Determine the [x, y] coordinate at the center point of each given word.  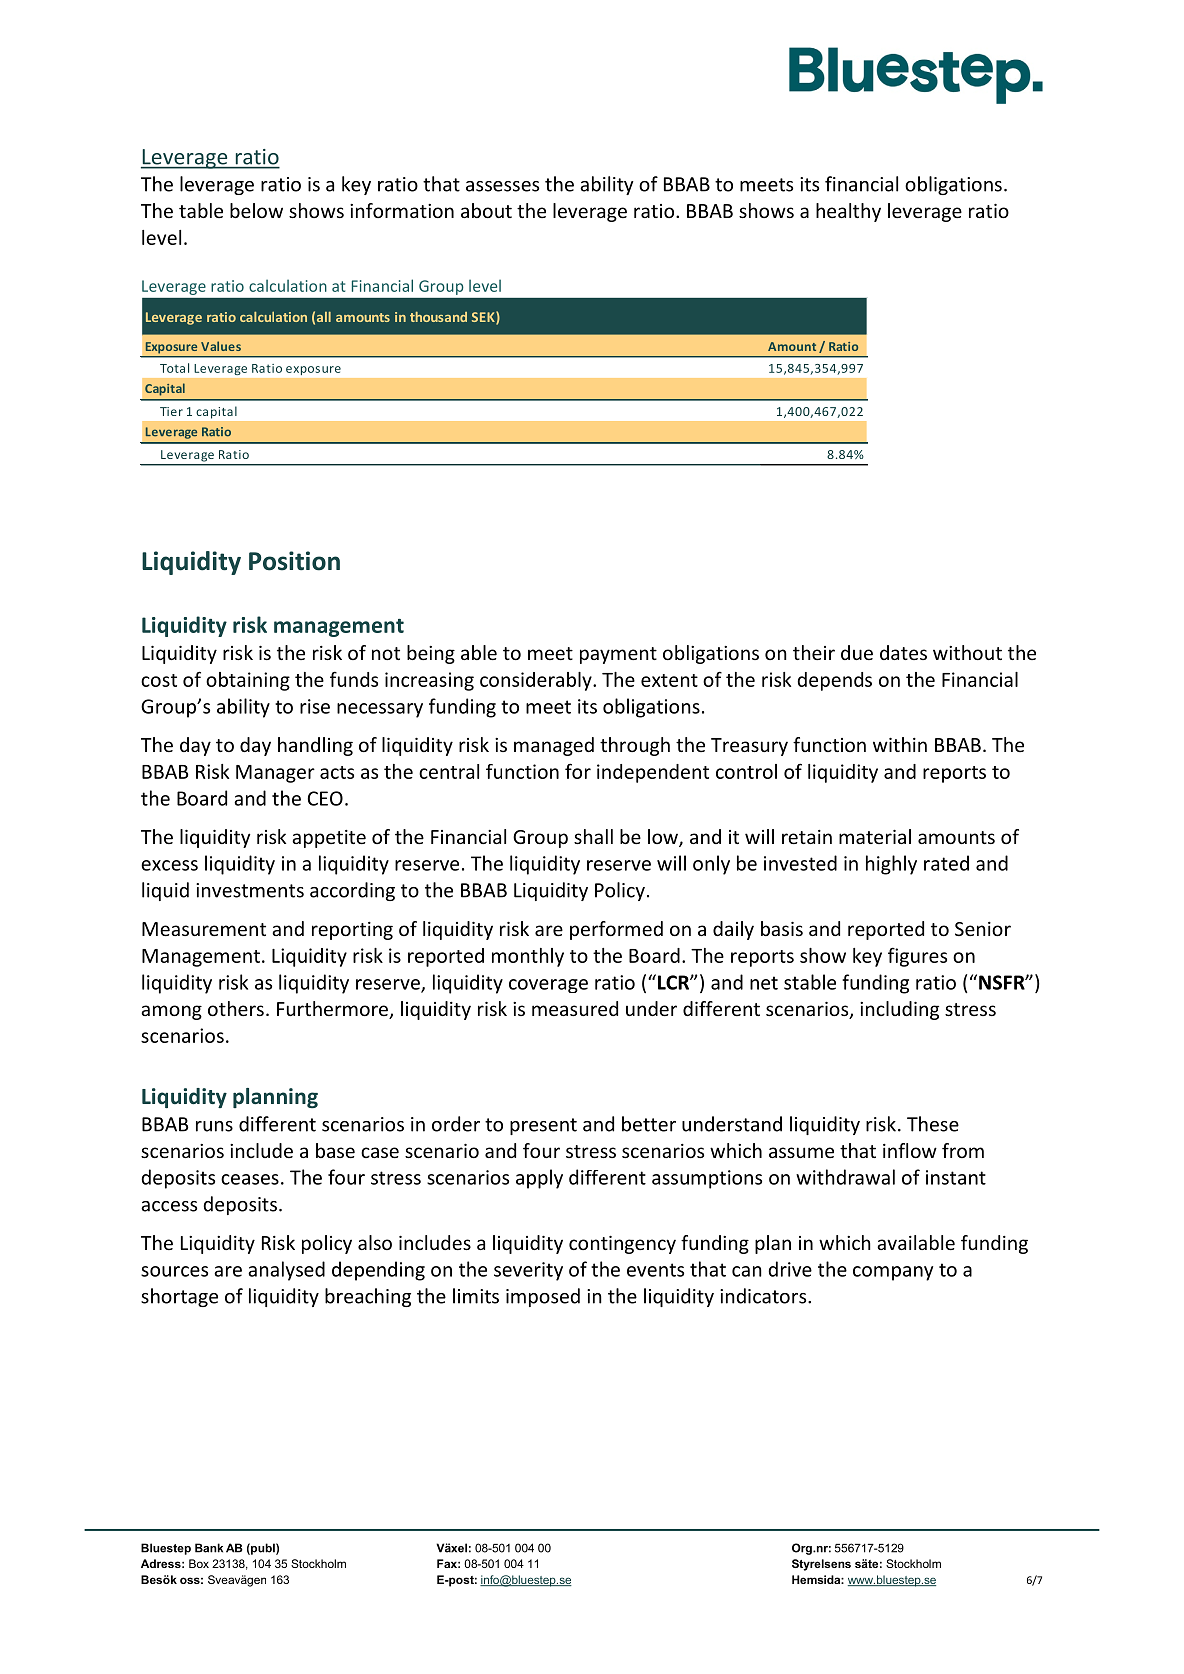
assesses [502, 186]
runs [214, 1126]
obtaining [248, 681]
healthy [848, 212]
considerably [537, 681]
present [543, 1126]
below [256, 210]
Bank [209, 1548]
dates [903, 652]
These [933, 1124]
